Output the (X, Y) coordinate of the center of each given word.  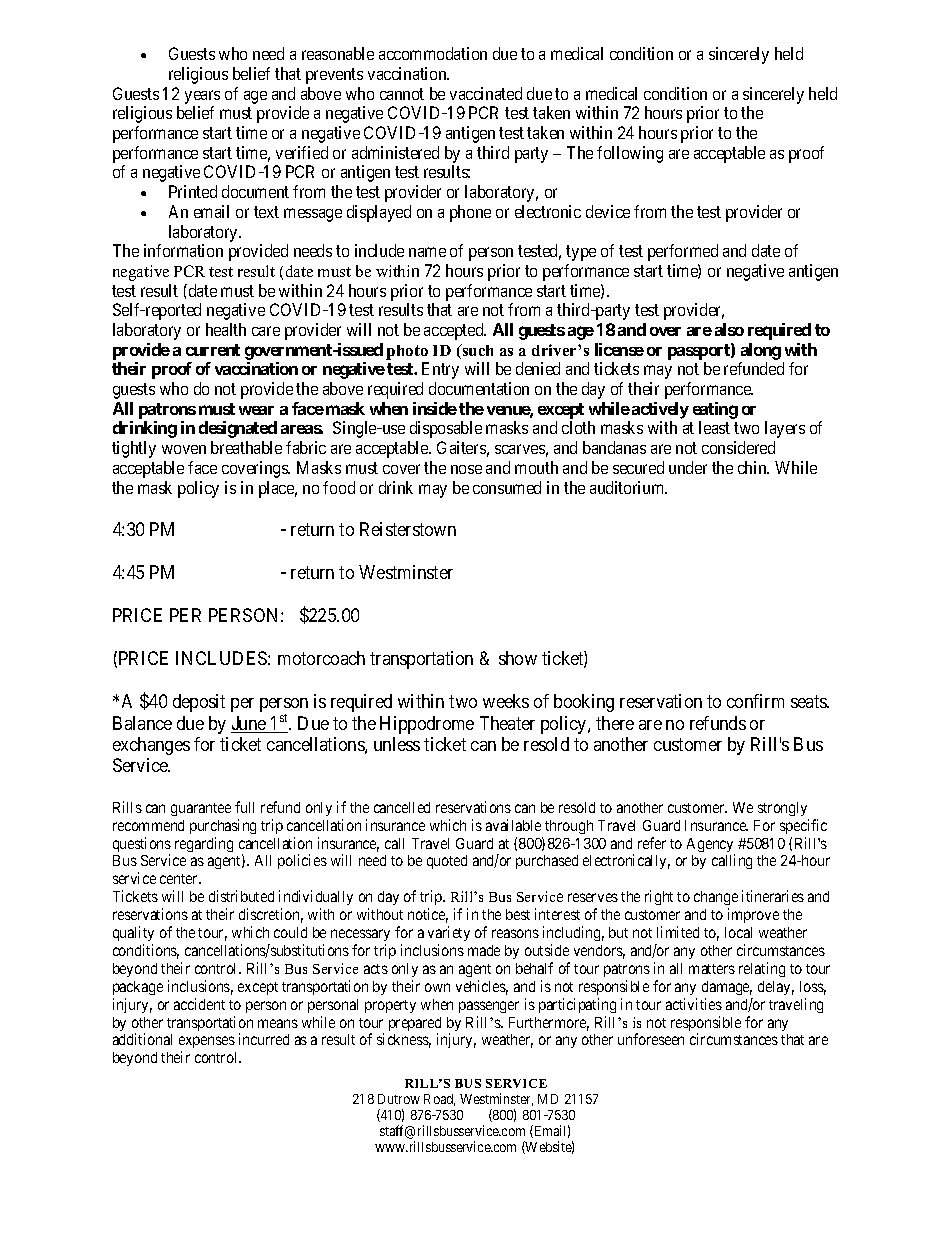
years (202, 97)
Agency (711, 846)
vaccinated (486, 93)
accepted (455, 331)
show (518, 658)
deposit (199, 703)
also (729, 329)
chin (753, 467)
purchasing (223, 826)
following (630, 154)
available (513, 825)
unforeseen (651, 1039)
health (226, 329)
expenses (207, 1044)
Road (439, 1100)
